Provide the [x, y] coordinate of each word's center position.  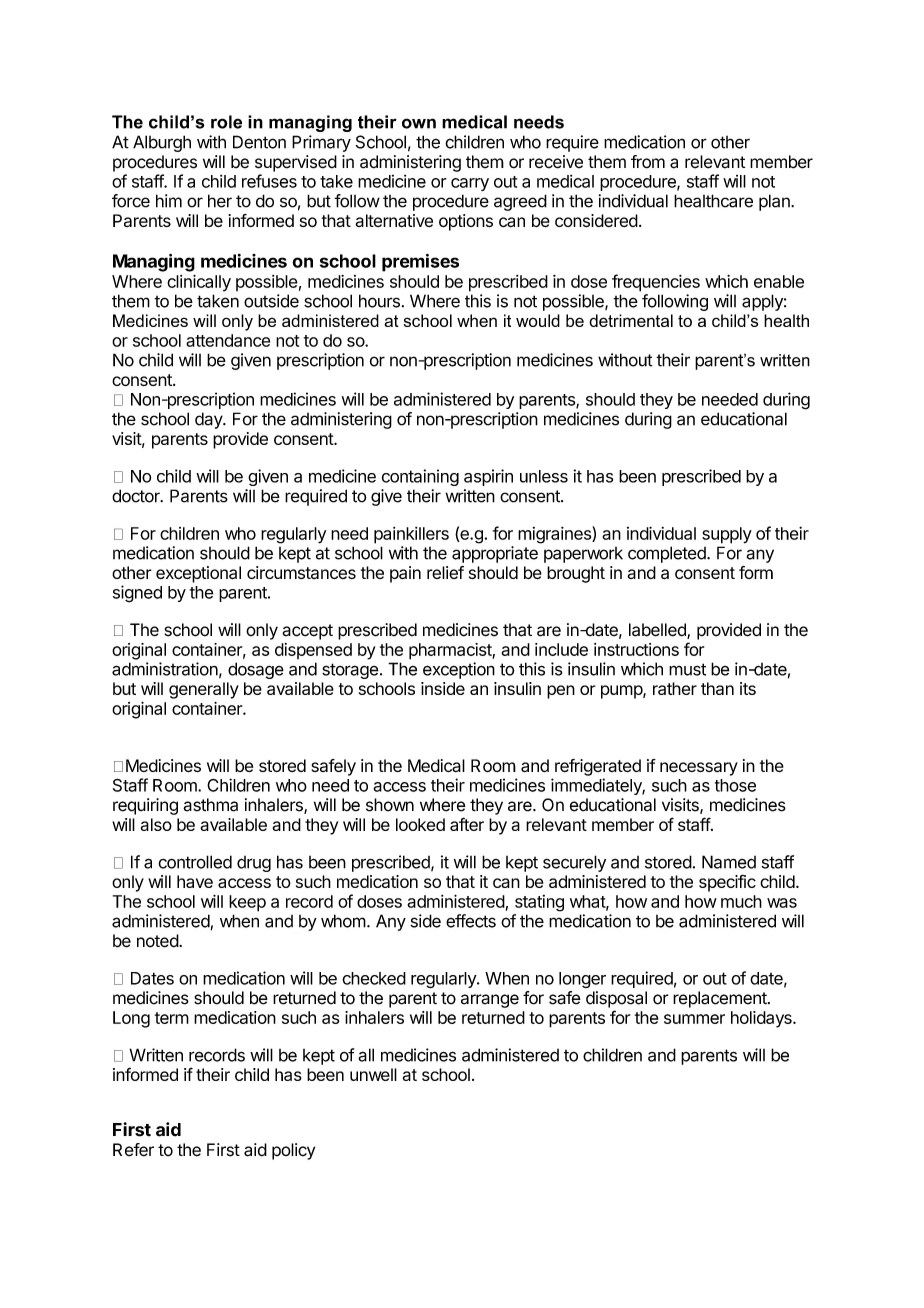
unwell [373, 1074]
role [226, 122]
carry [470, 184]
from [648, 162]
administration [165, 669]
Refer [133, 1150]
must [687, 669]
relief [445, 572]
